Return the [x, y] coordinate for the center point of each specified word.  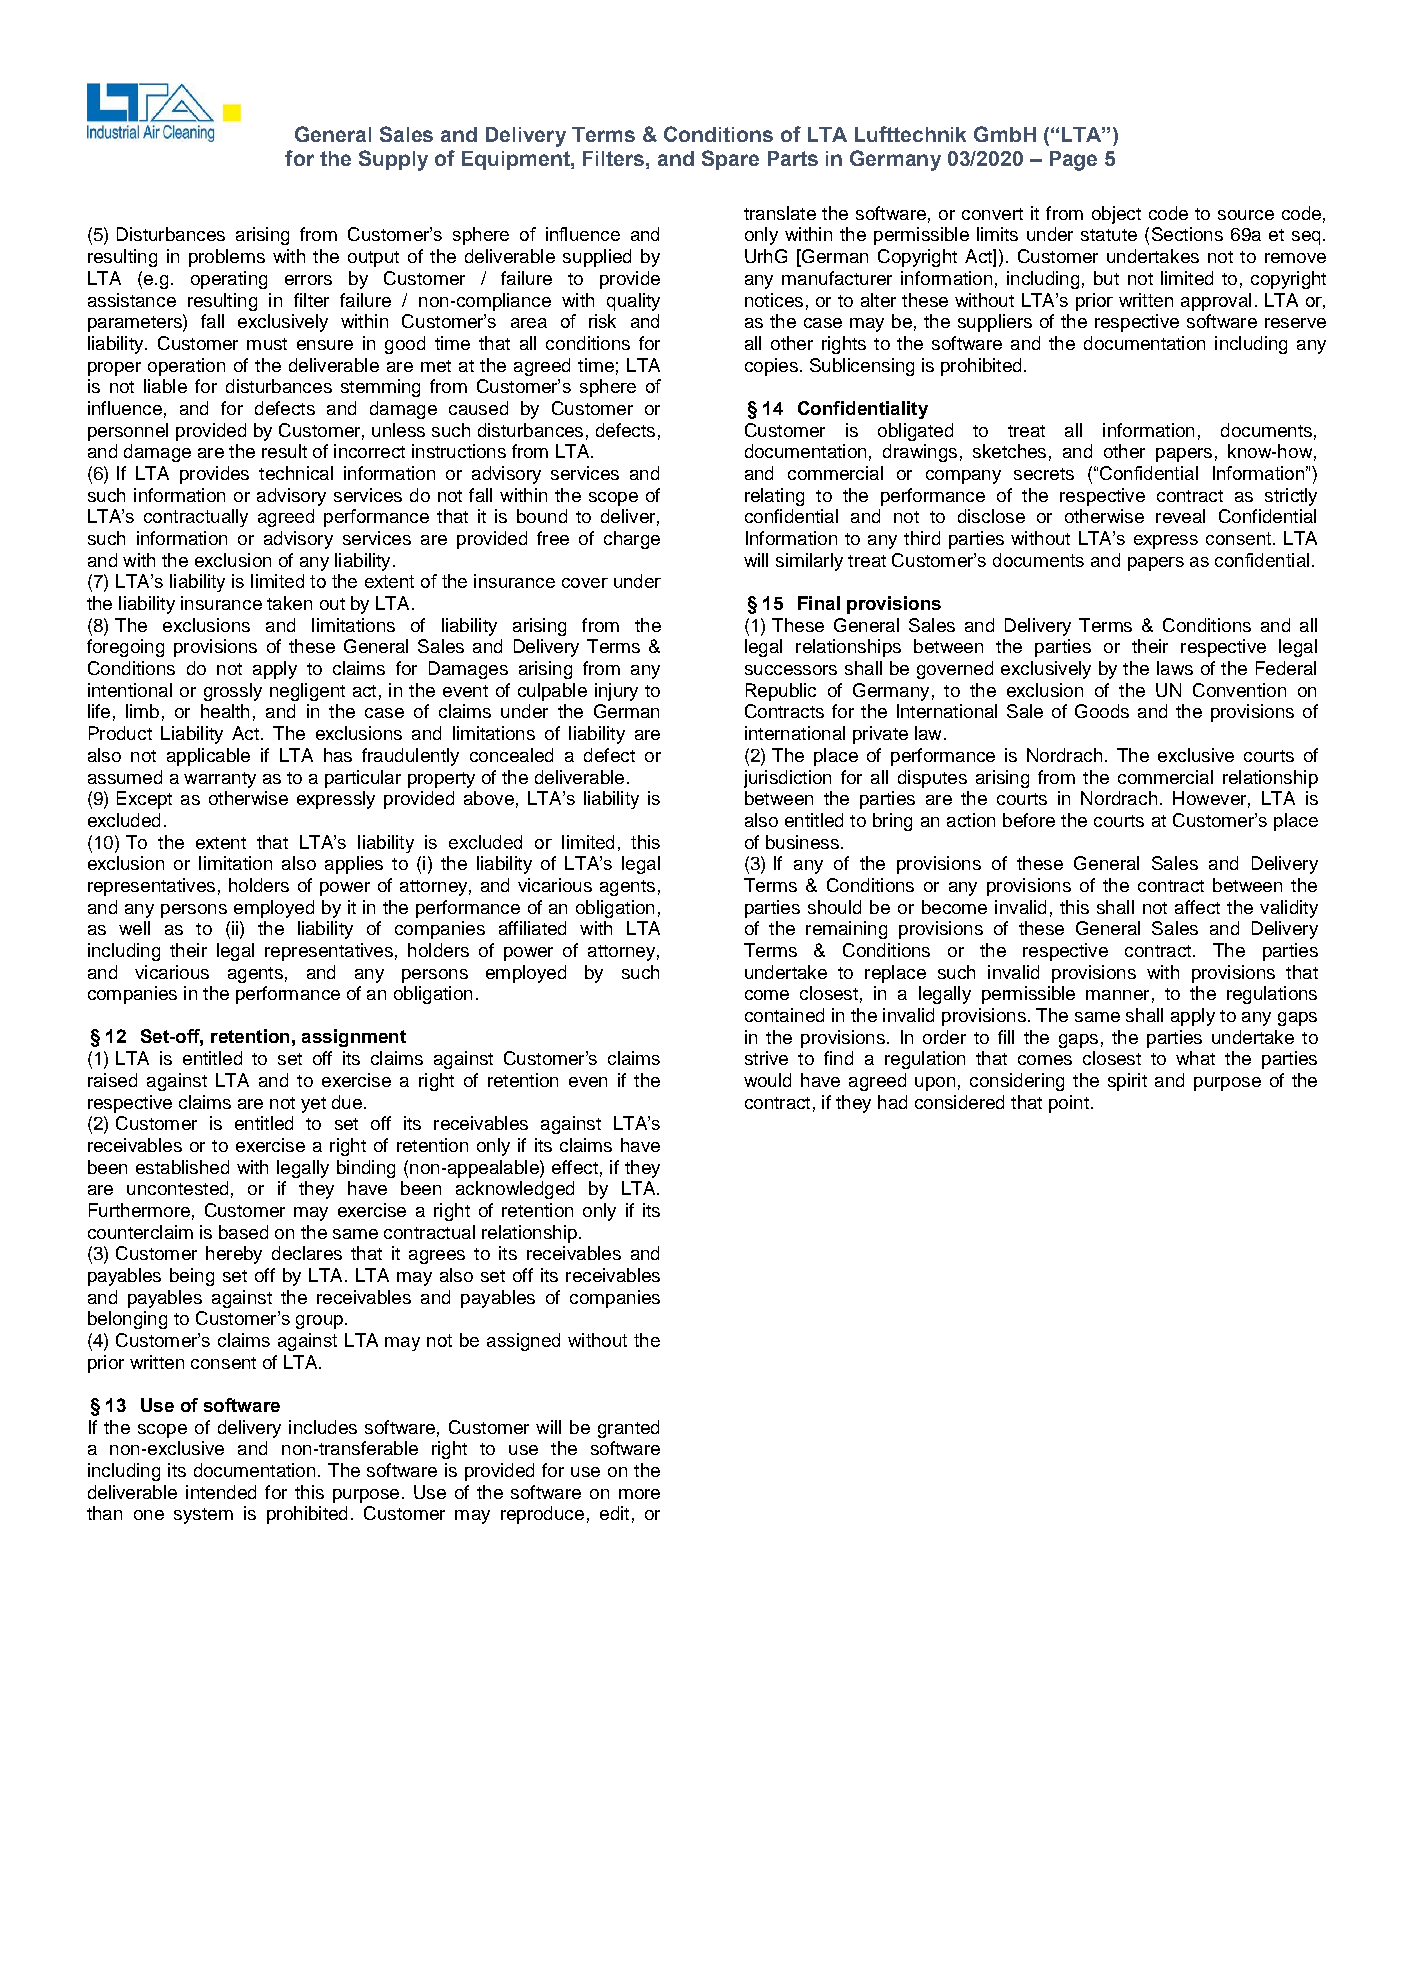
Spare [730, 160]
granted [628, 1429]
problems [227, 258]
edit [614, 1513]
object [1116, 215]
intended [221, 1492]
